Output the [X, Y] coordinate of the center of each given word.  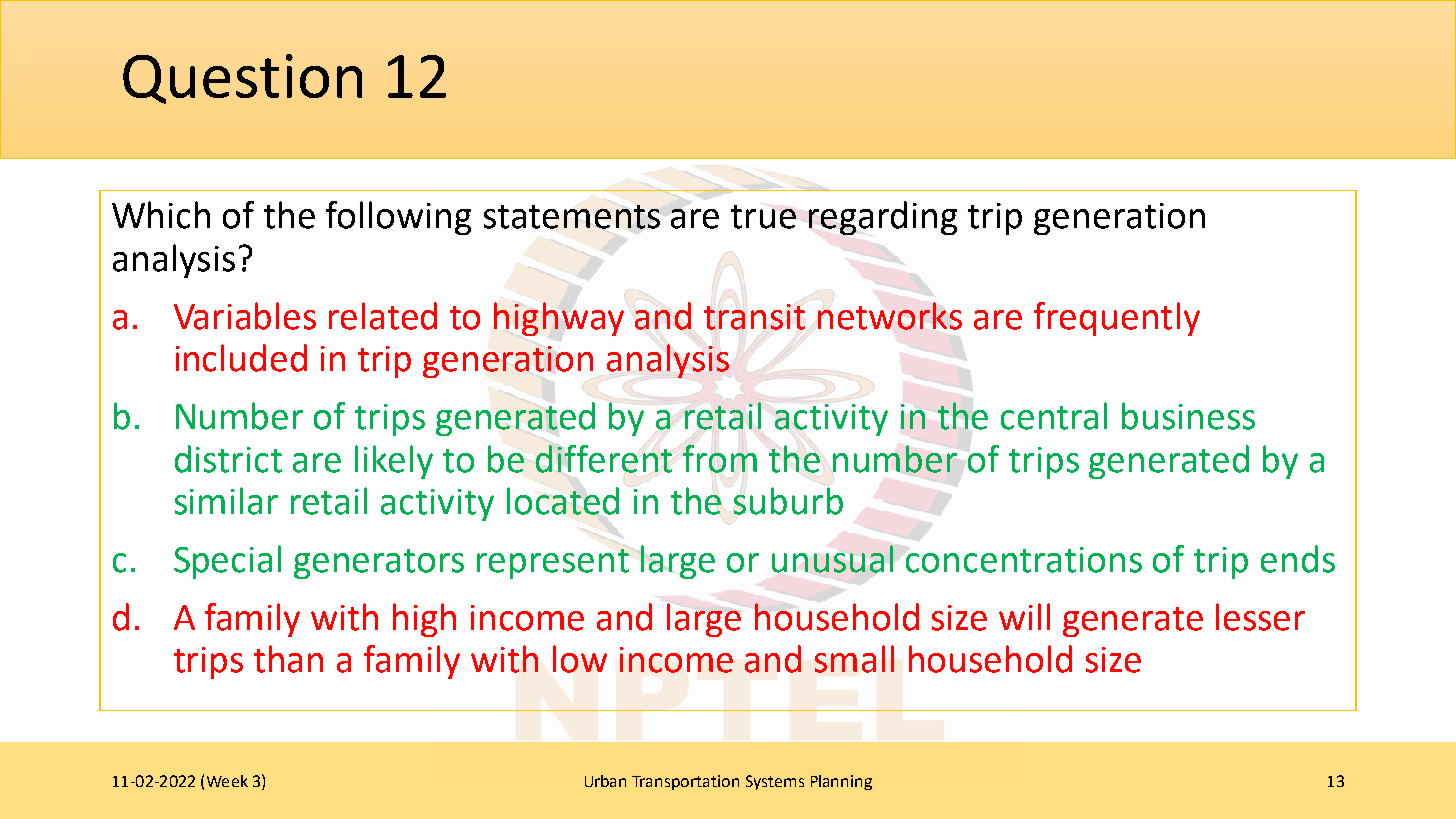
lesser [1260, 617]
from [720, 459]
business [1188, 416]
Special [227, 562]
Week [227, 781]
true [763, 217]
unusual [832, 559]
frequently [1117, 319]
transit [754, 317]
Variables [245, 316]
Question [242, 79]
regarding [883, 218]
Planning [841, 782]
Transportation [685, 782]
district [228, 459]
